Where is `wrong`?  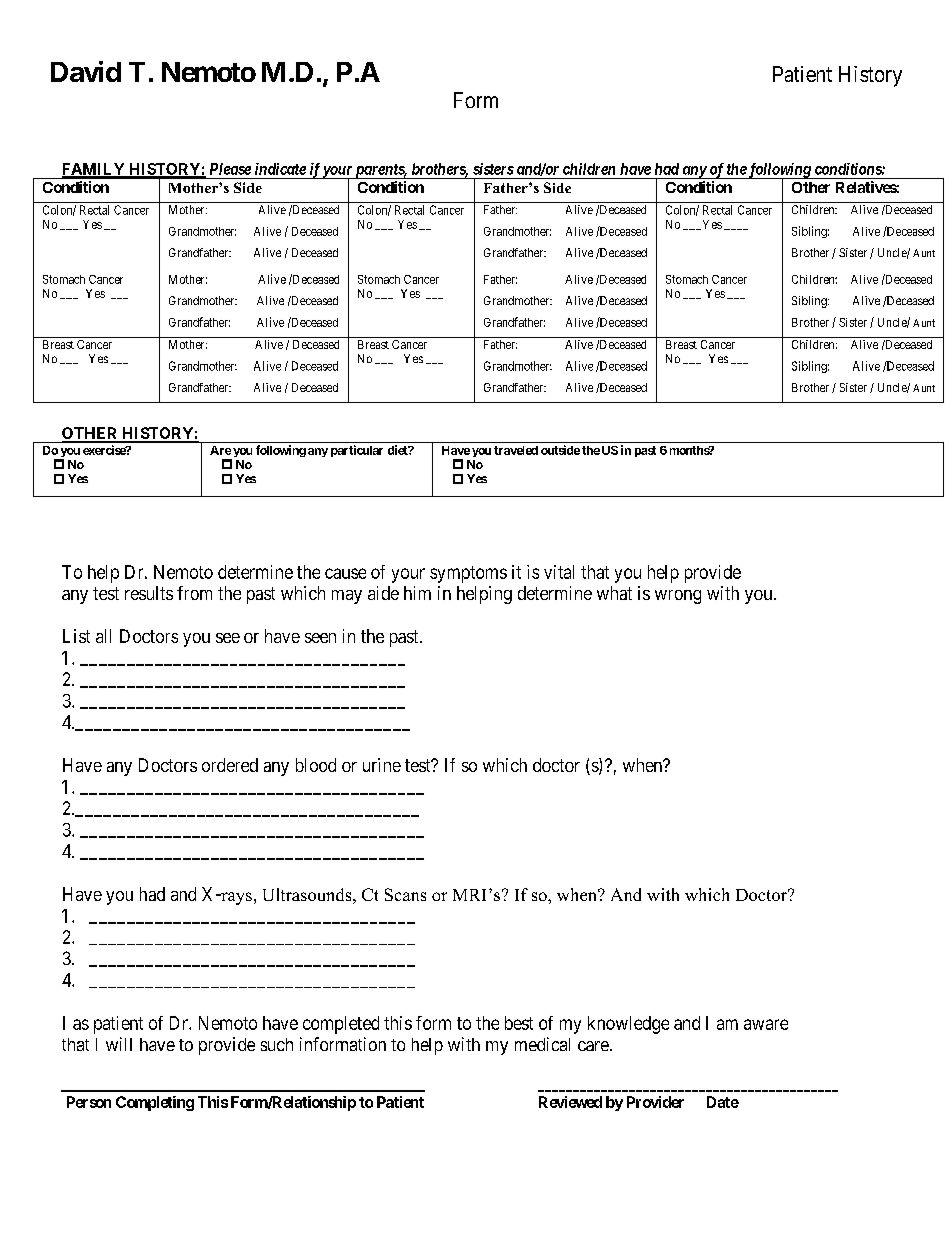 wrong is located at coordinates (678, 597).
